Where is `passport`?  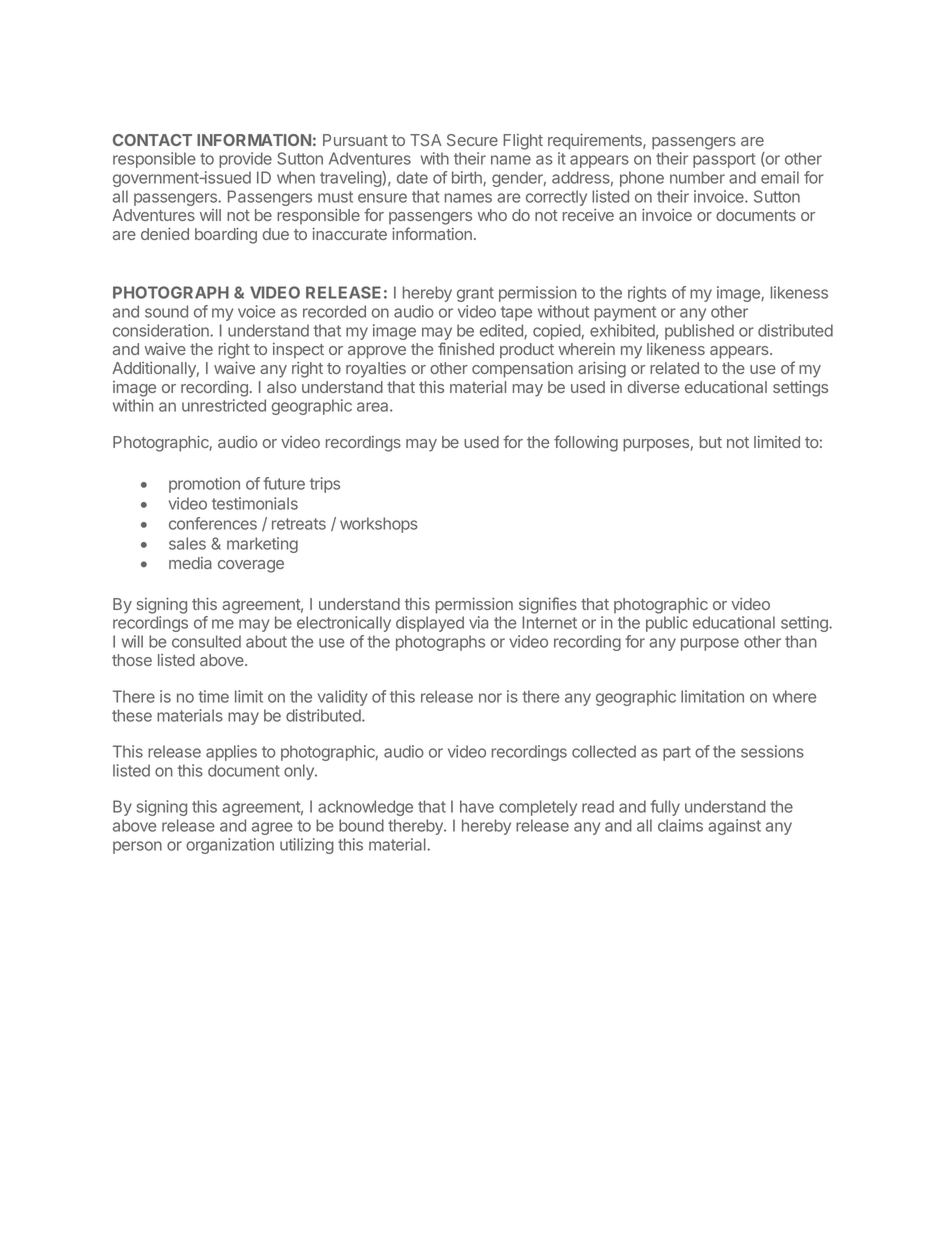
passport is located at coordinates (724, 160).
